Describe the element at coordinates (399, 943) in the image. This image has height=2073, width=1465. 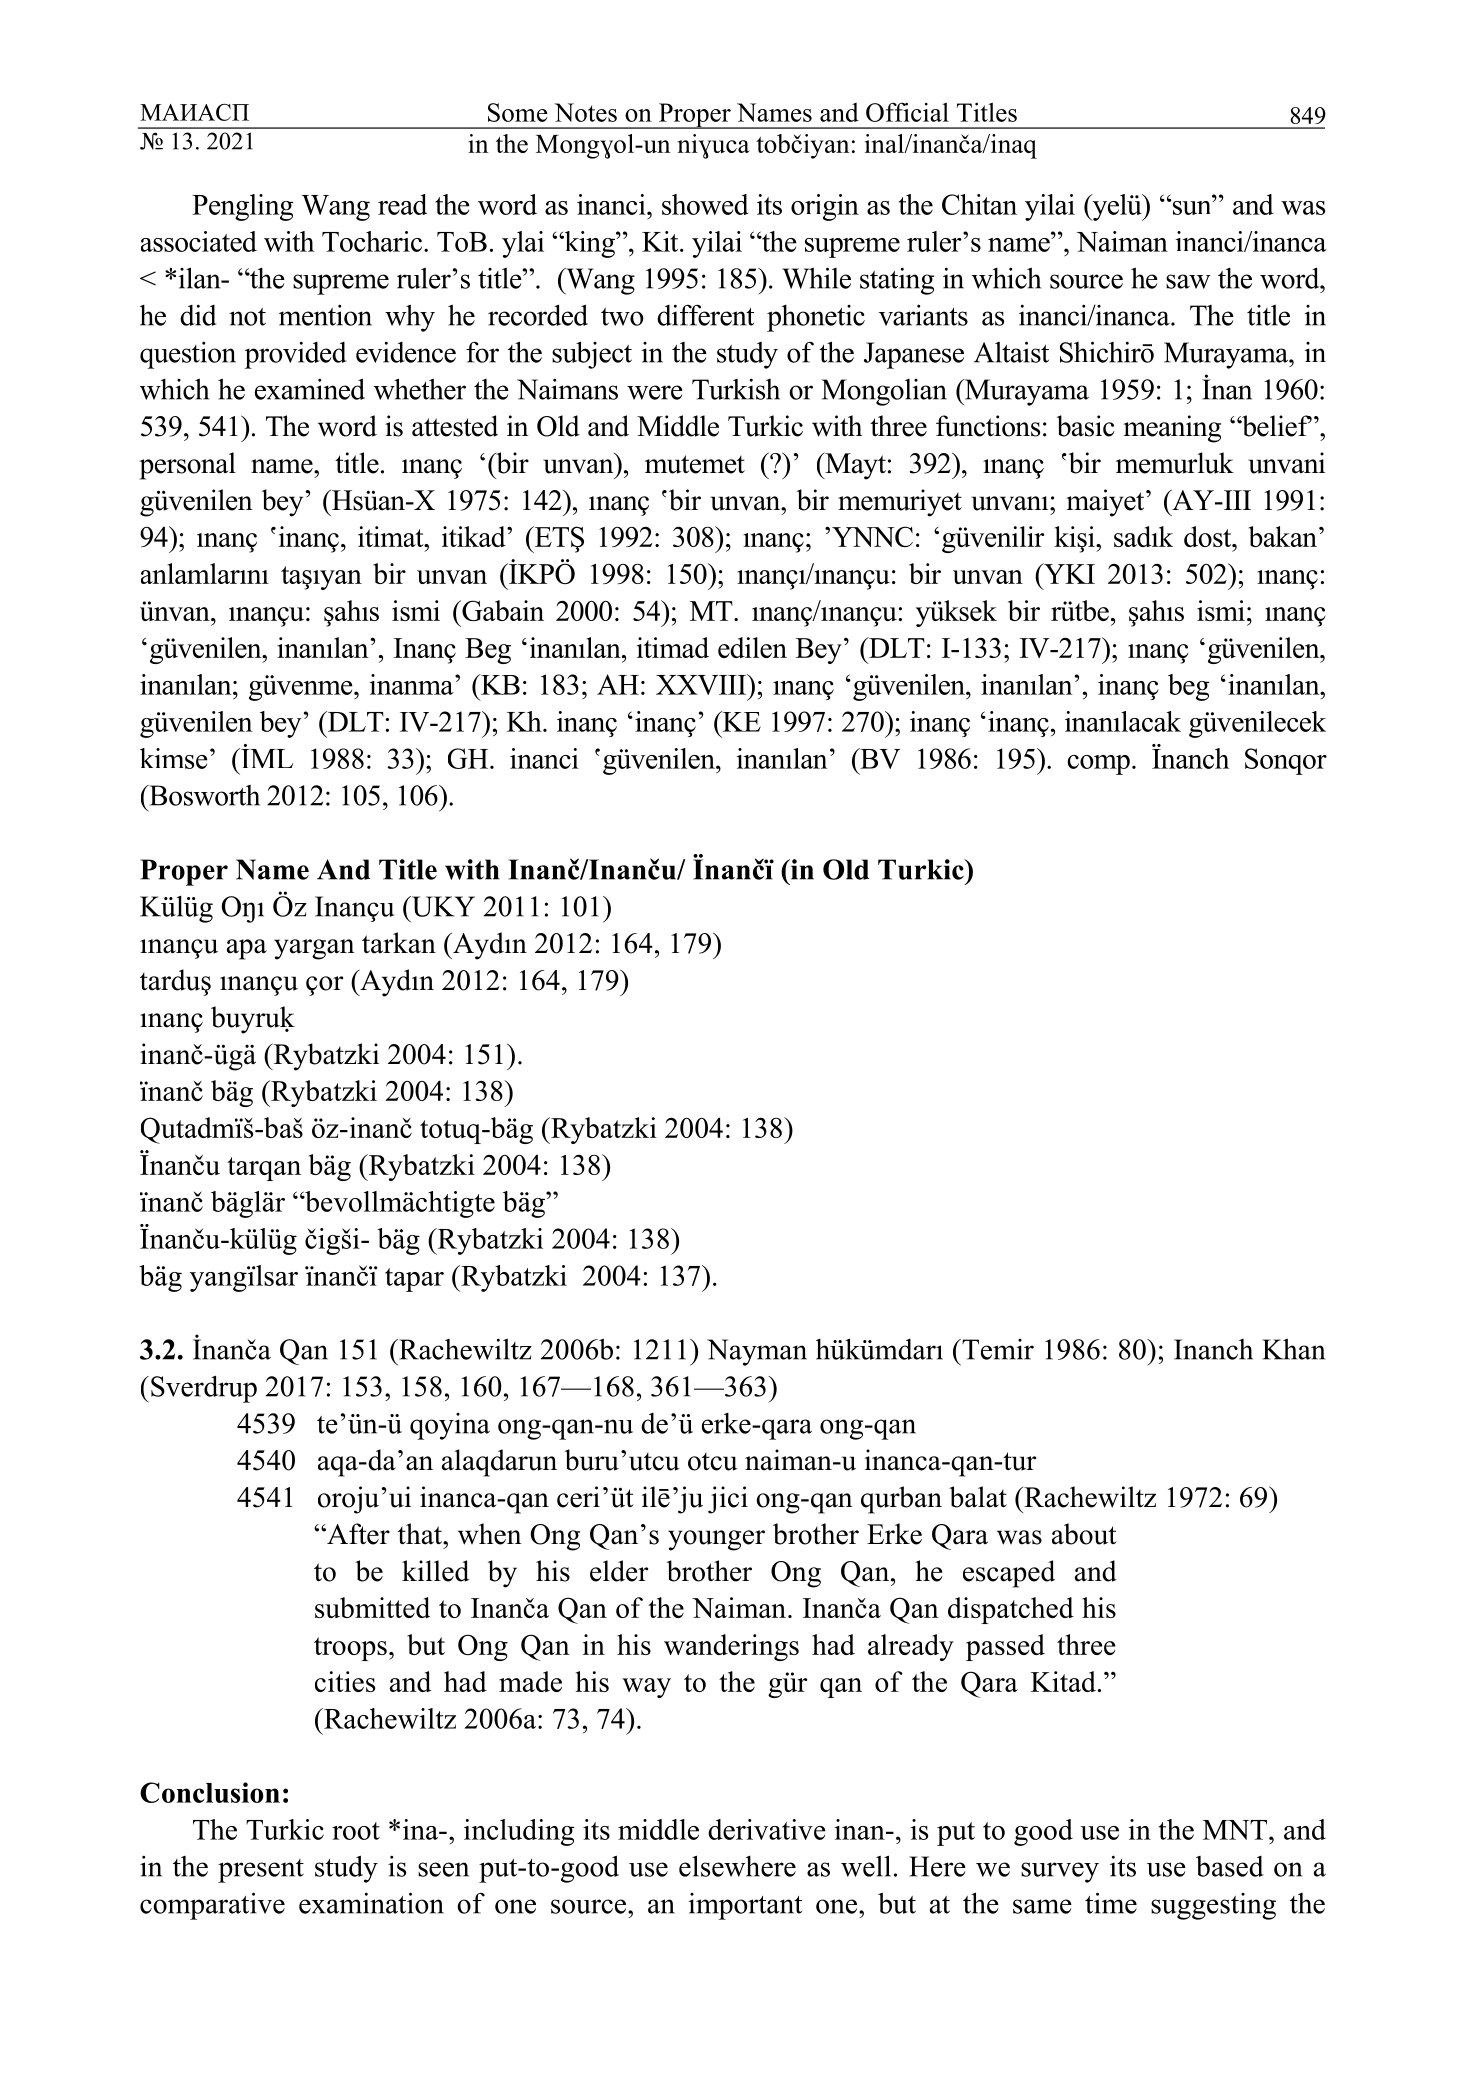
I see `tarkan` at that location.
